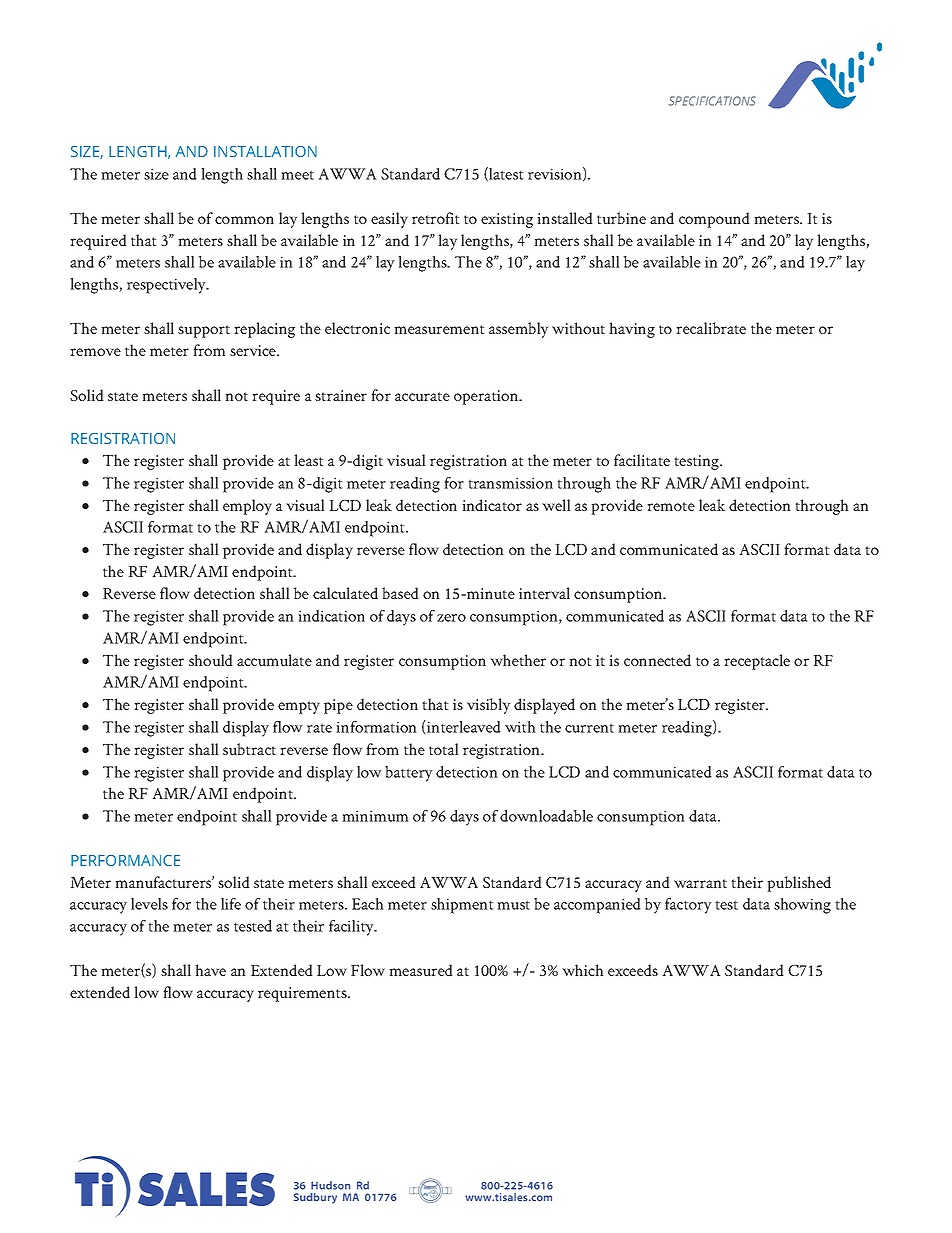 The image size is (952, 1233). I want to click on should, so click(211, 660).
